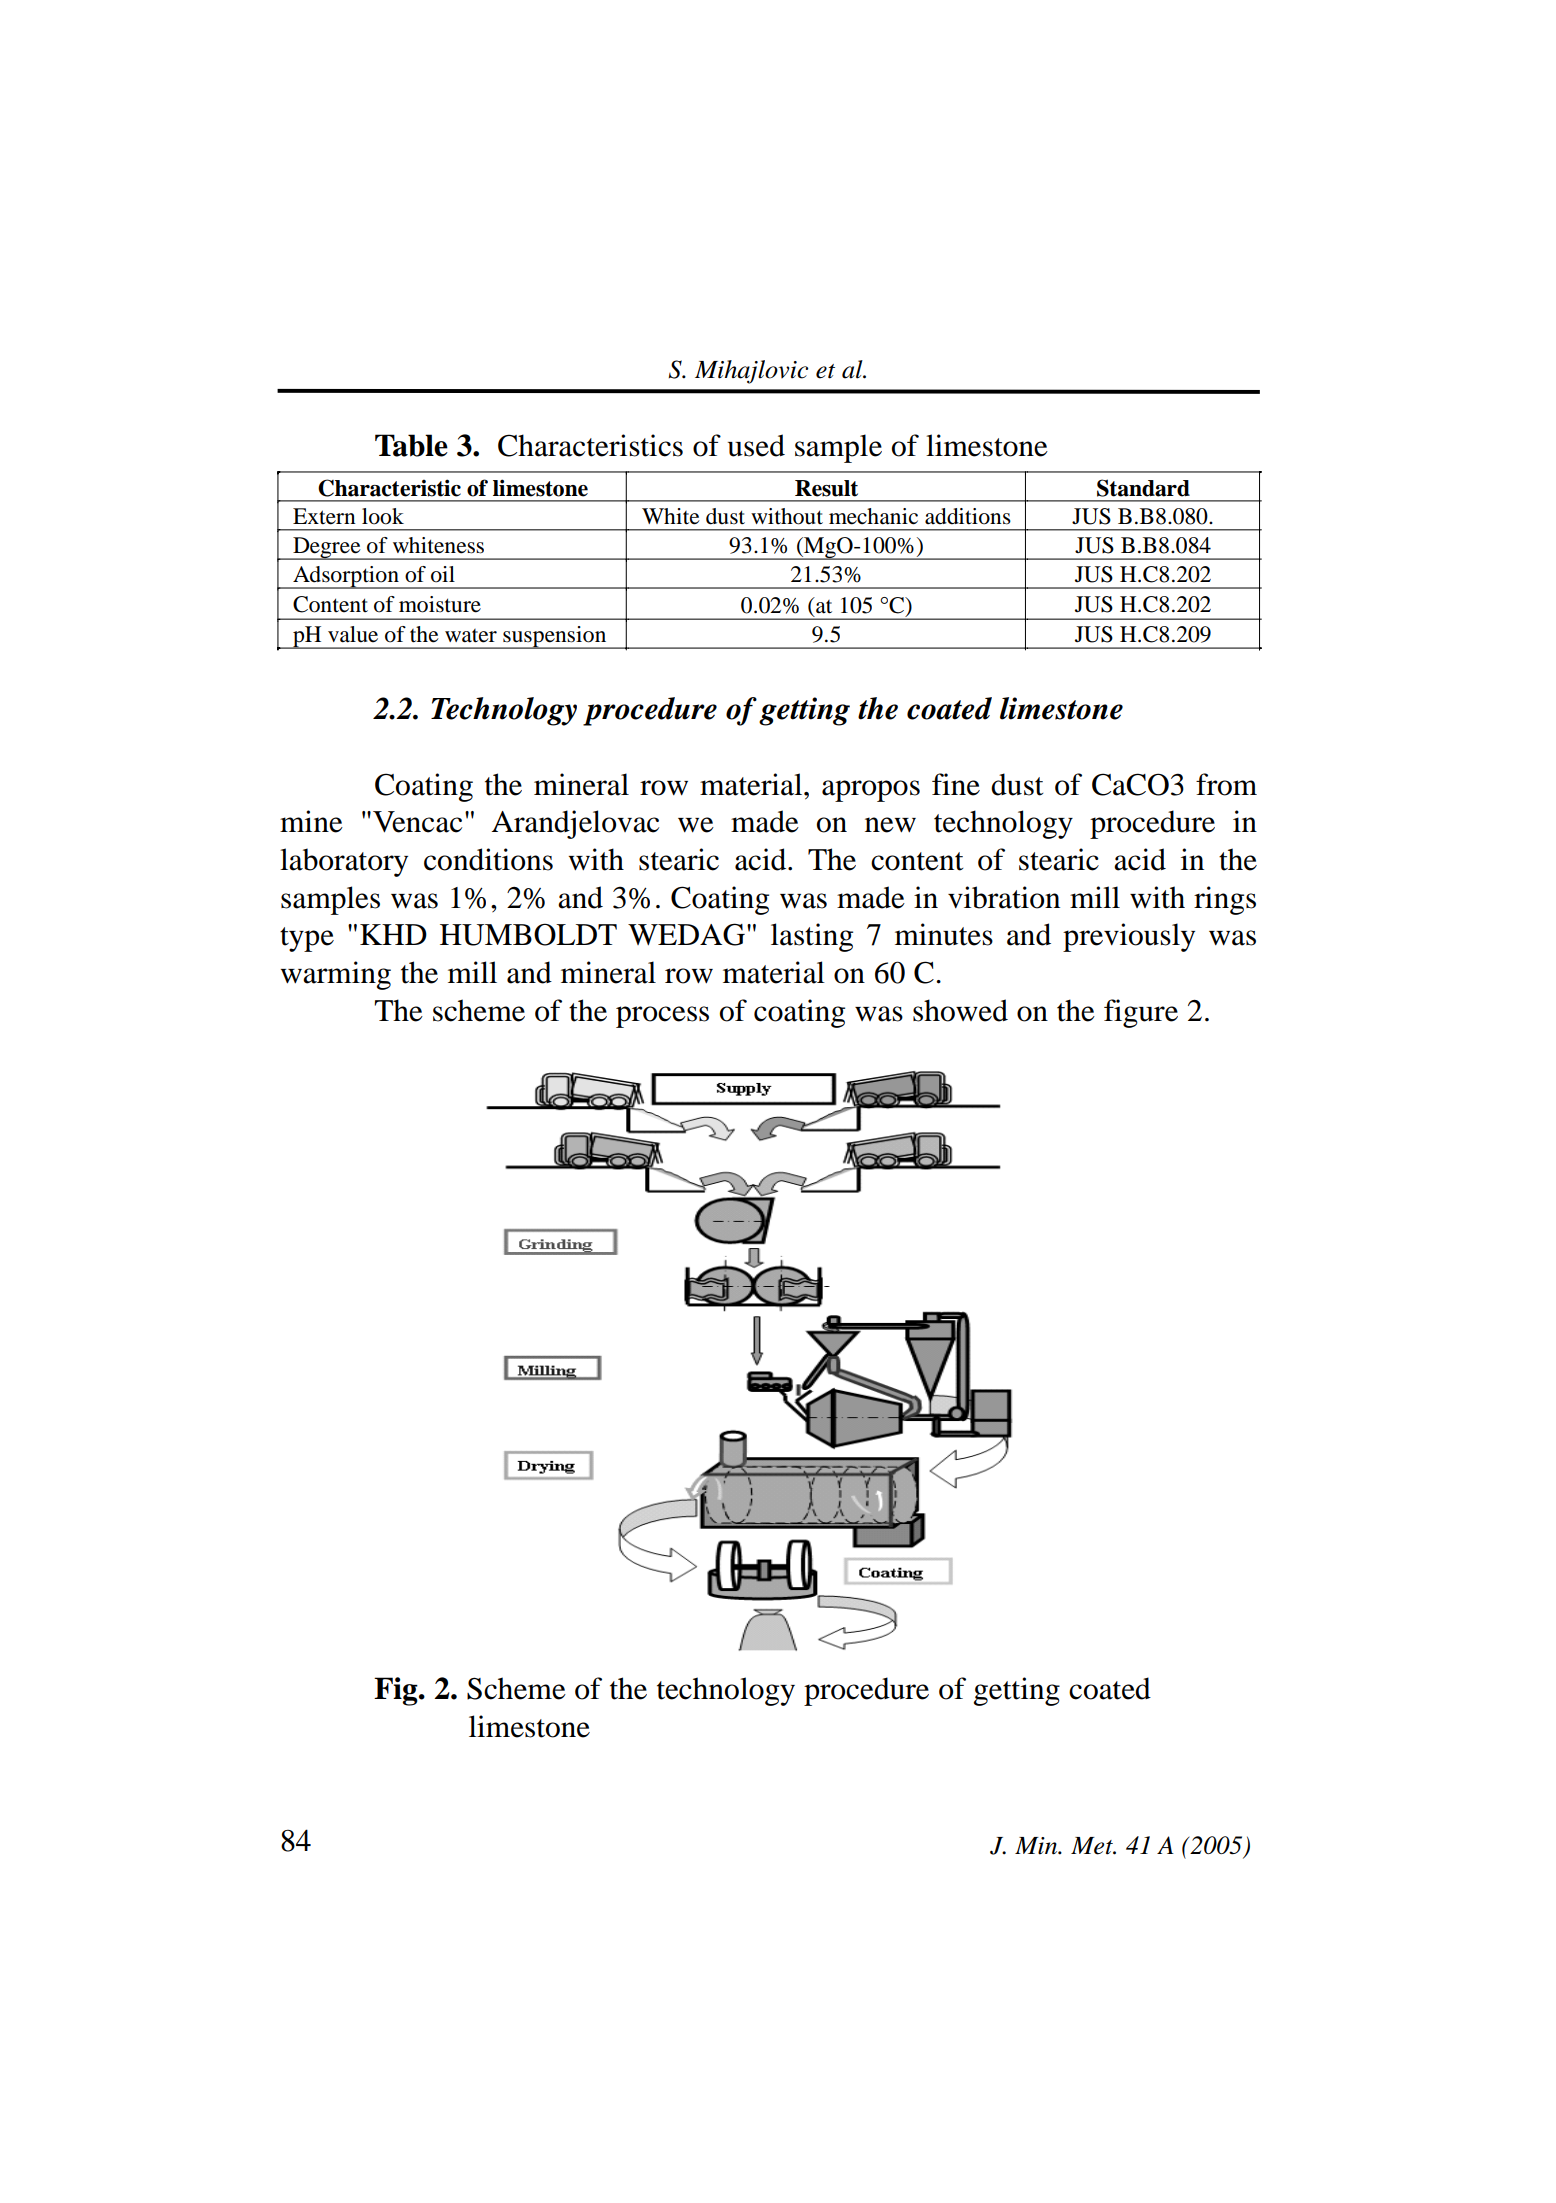 The height and width of the document is (2203, 1556). Describe the element at coordinates (336, 975) in the document. I see `warming` at that location.
